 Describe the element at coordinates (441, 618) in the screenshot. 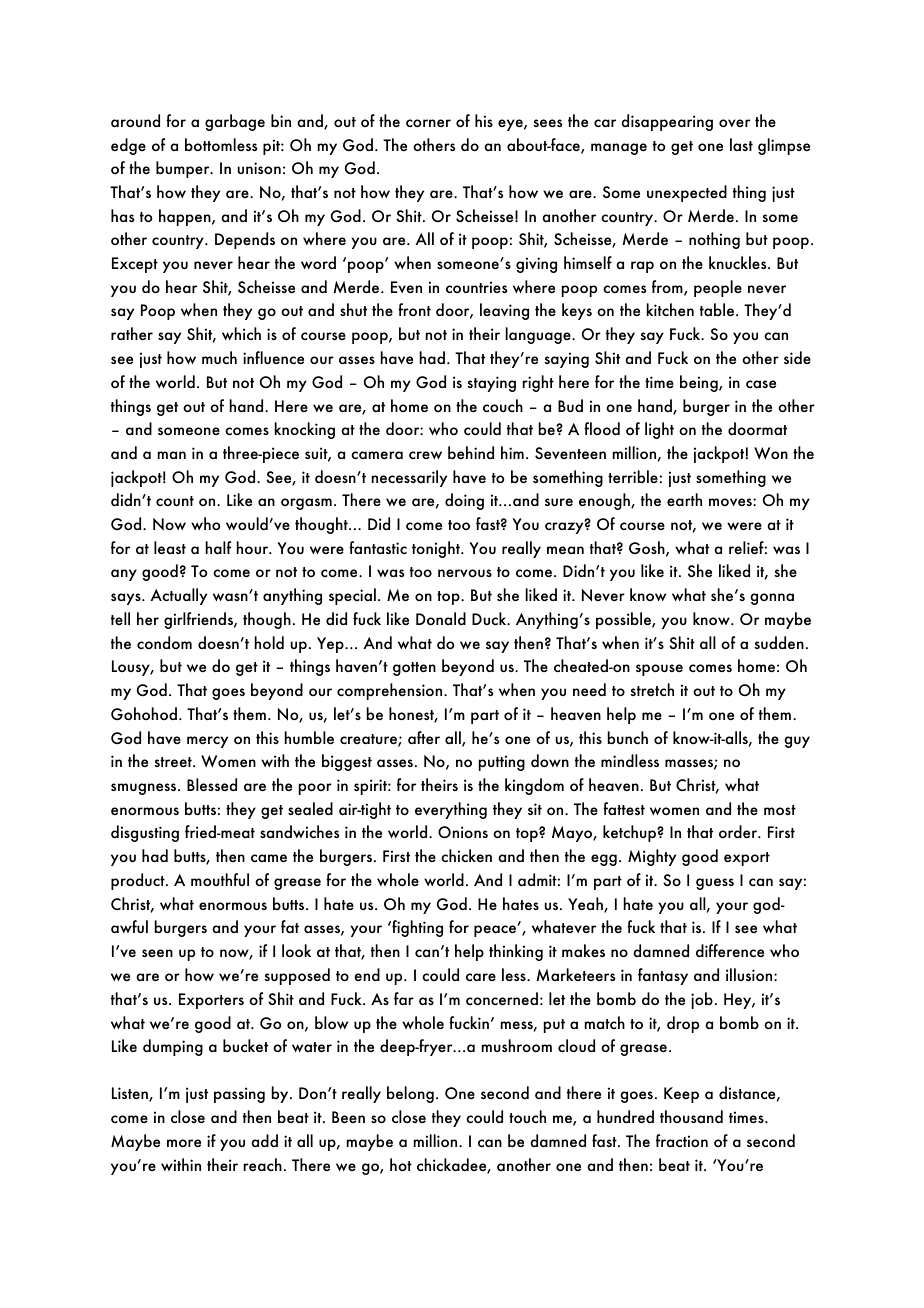

I see `Donald` at that location.
